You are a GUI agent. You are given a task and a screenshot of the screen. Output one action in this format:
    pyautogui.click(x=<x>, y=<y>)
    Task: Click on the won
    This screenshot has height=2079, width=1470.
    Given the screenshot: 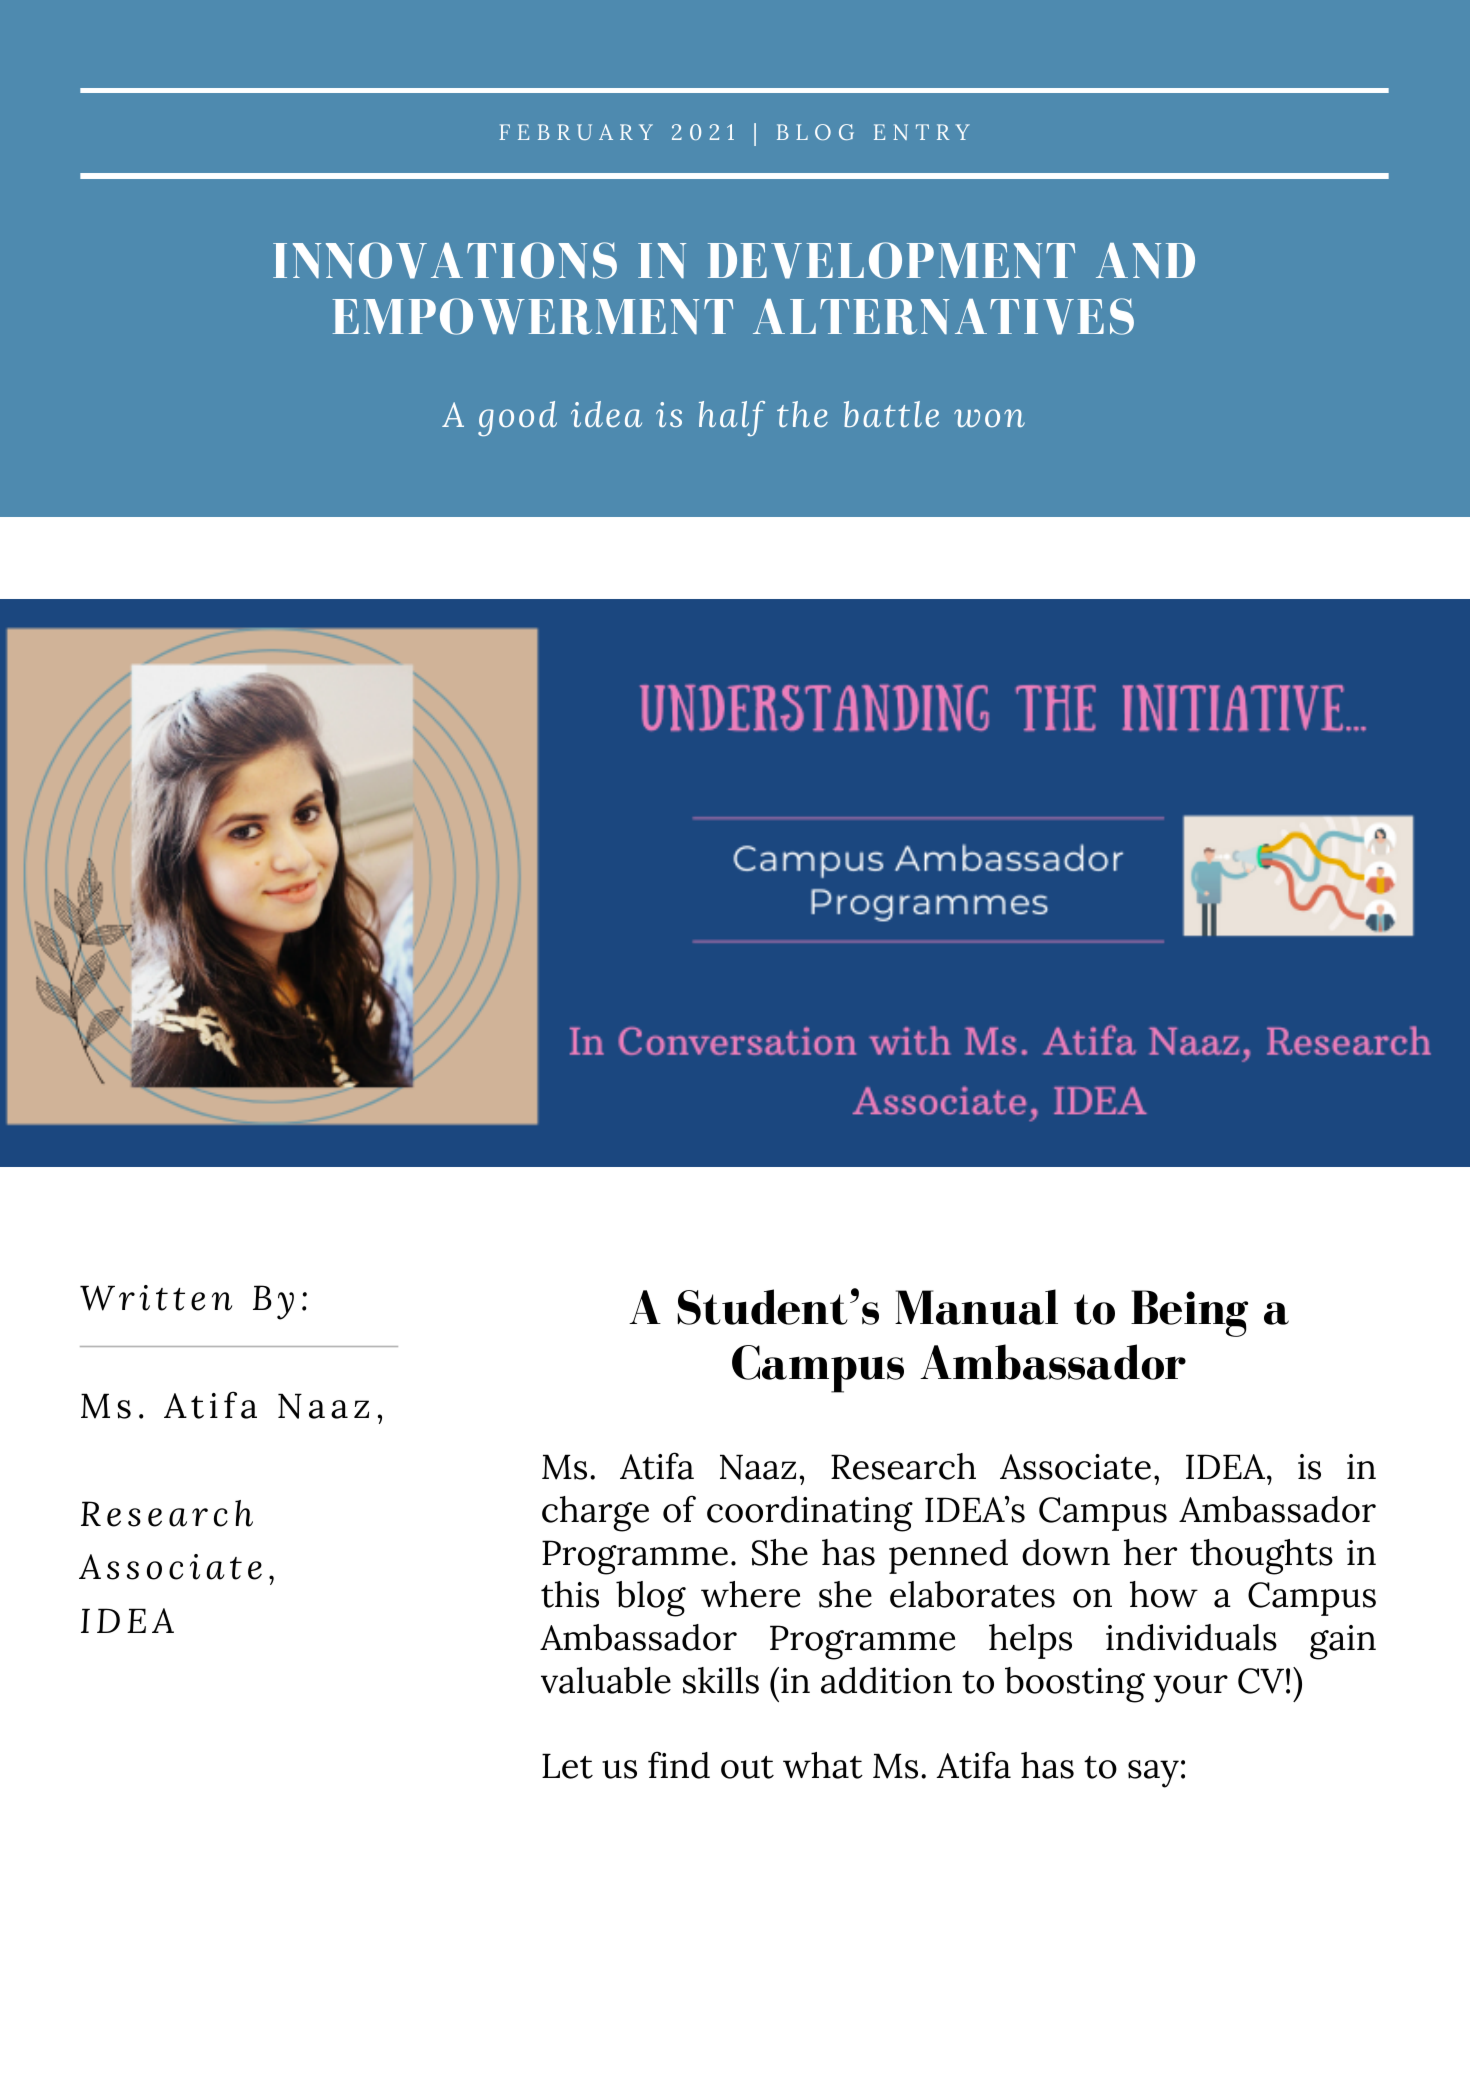 What is the action you would take?
    pyautogui.click(x=989, y=418)
